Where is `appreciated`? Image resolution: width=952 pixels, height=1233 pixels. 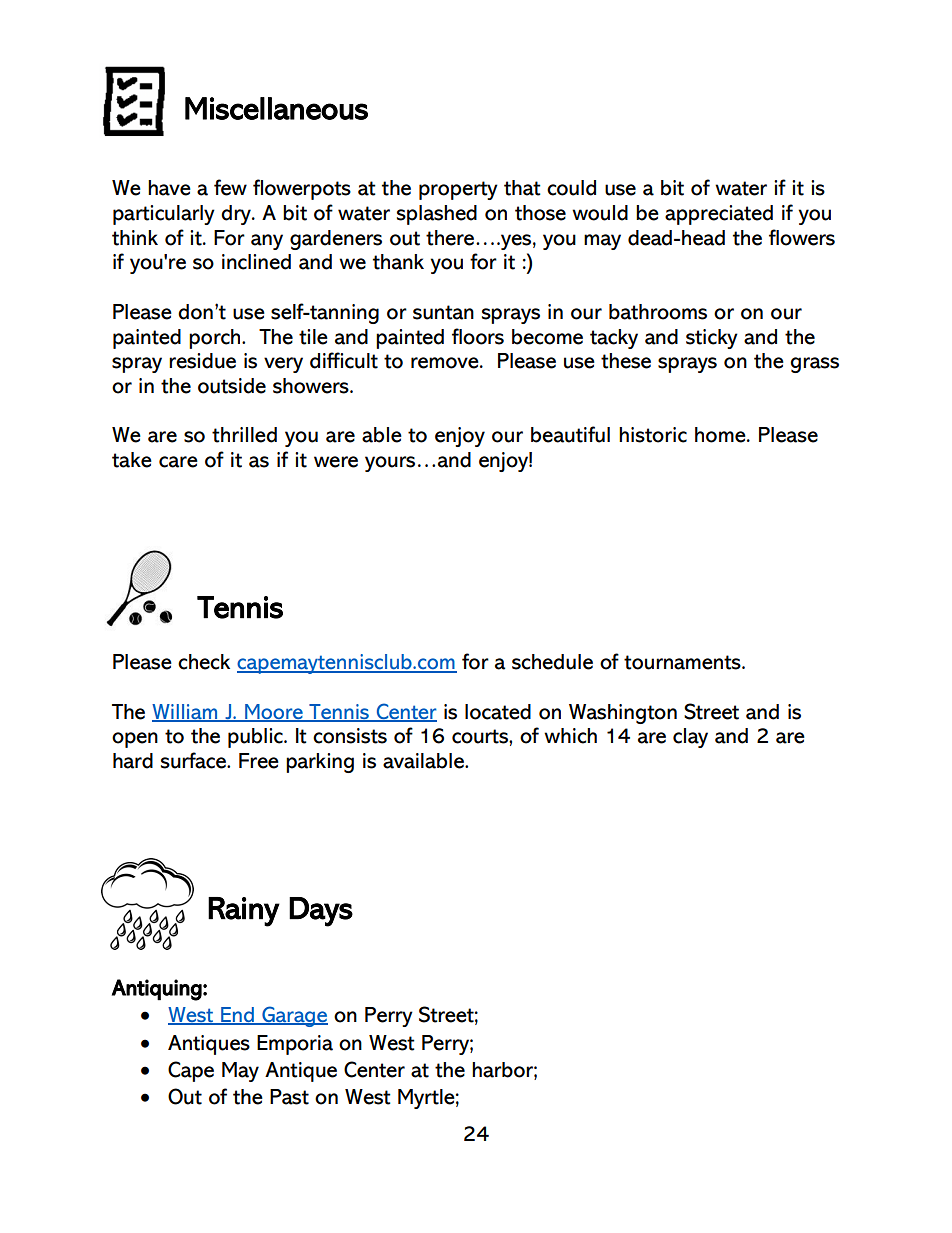
appreciated is located at coordinates (719, 215).
